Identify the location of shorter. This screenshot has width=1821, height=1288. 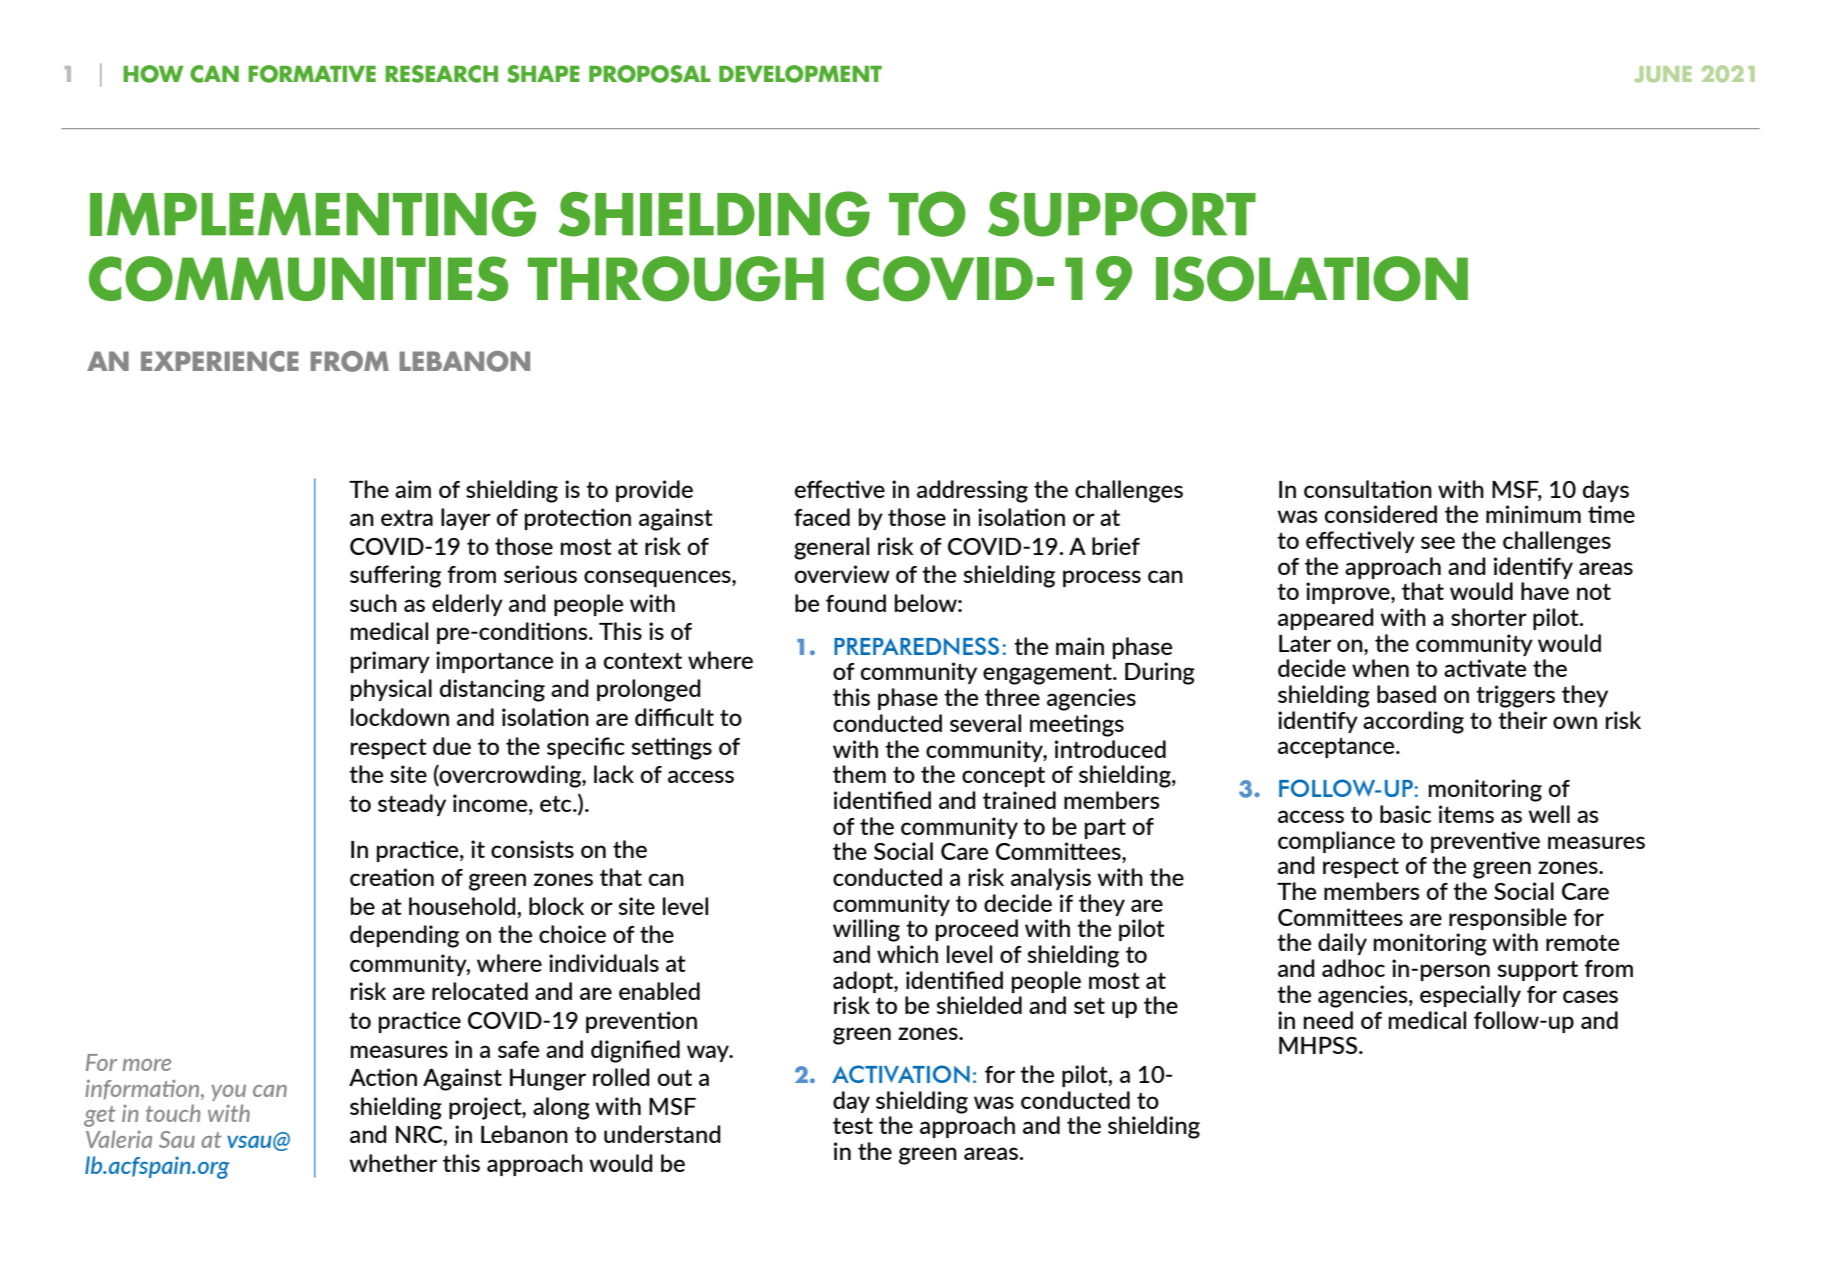
(1489, 617).
